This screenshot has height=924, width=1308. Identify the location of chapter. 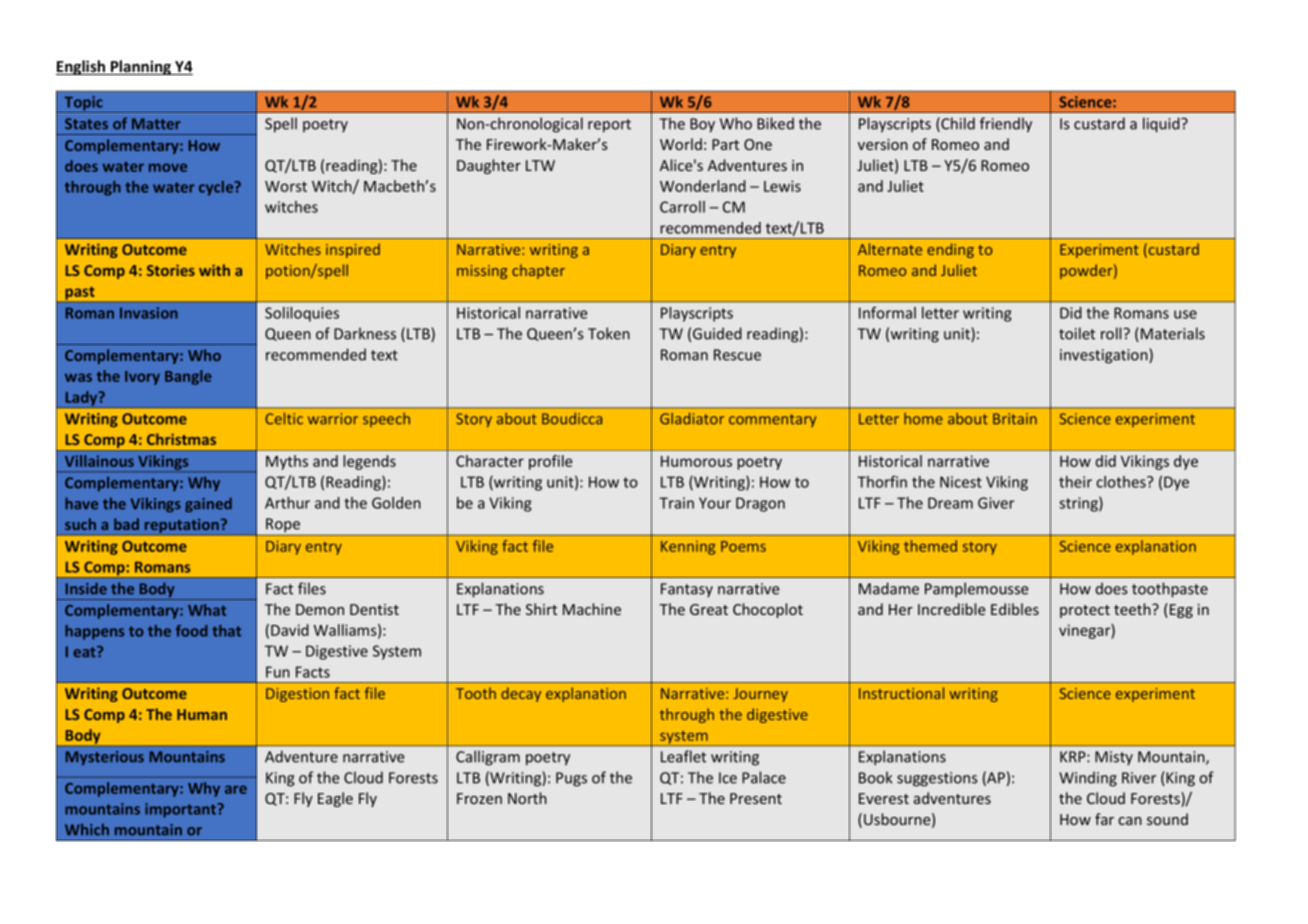
(538, 271).
